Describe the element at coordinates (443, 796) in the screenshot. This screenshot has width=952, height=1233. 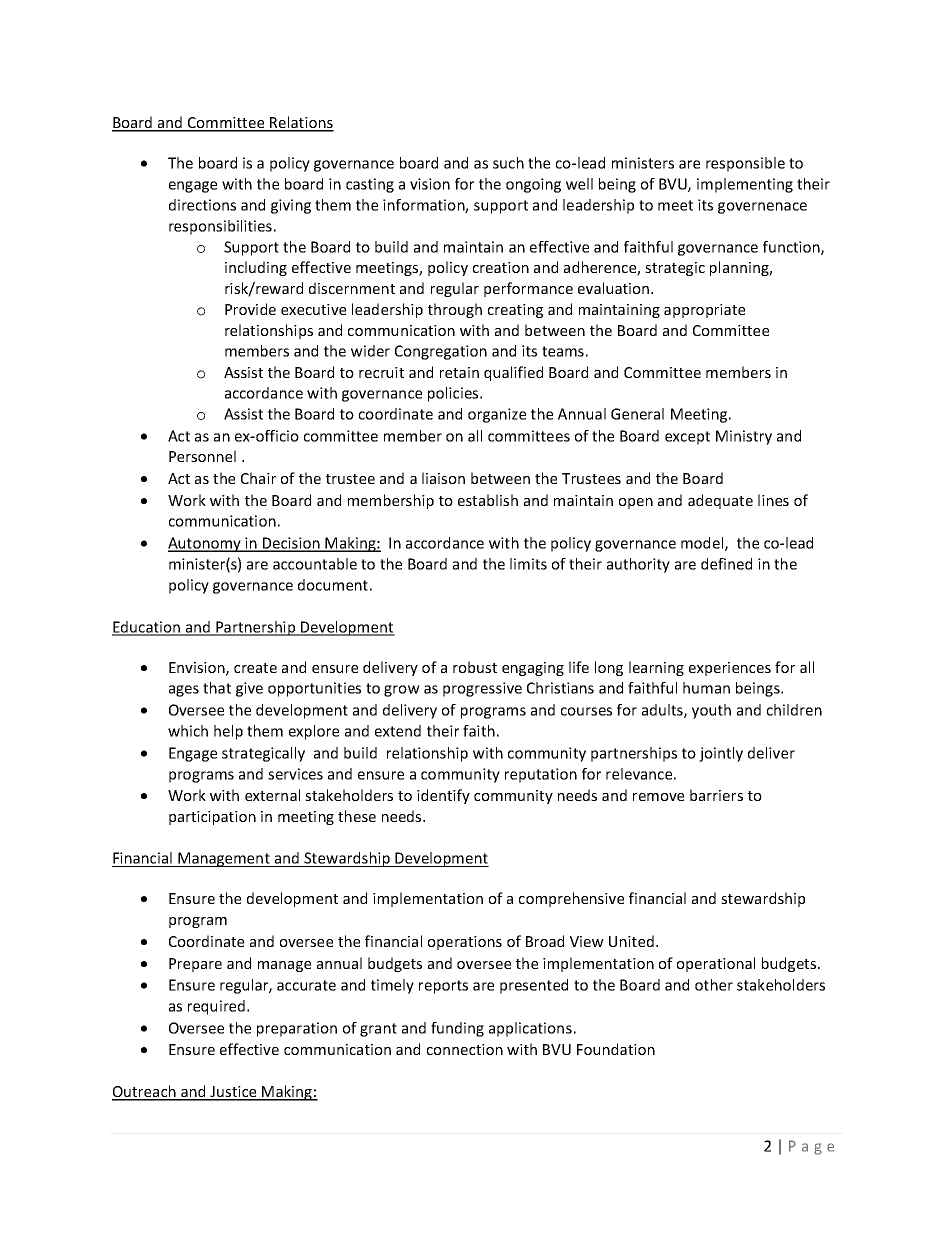
I see `identify` at that location.
